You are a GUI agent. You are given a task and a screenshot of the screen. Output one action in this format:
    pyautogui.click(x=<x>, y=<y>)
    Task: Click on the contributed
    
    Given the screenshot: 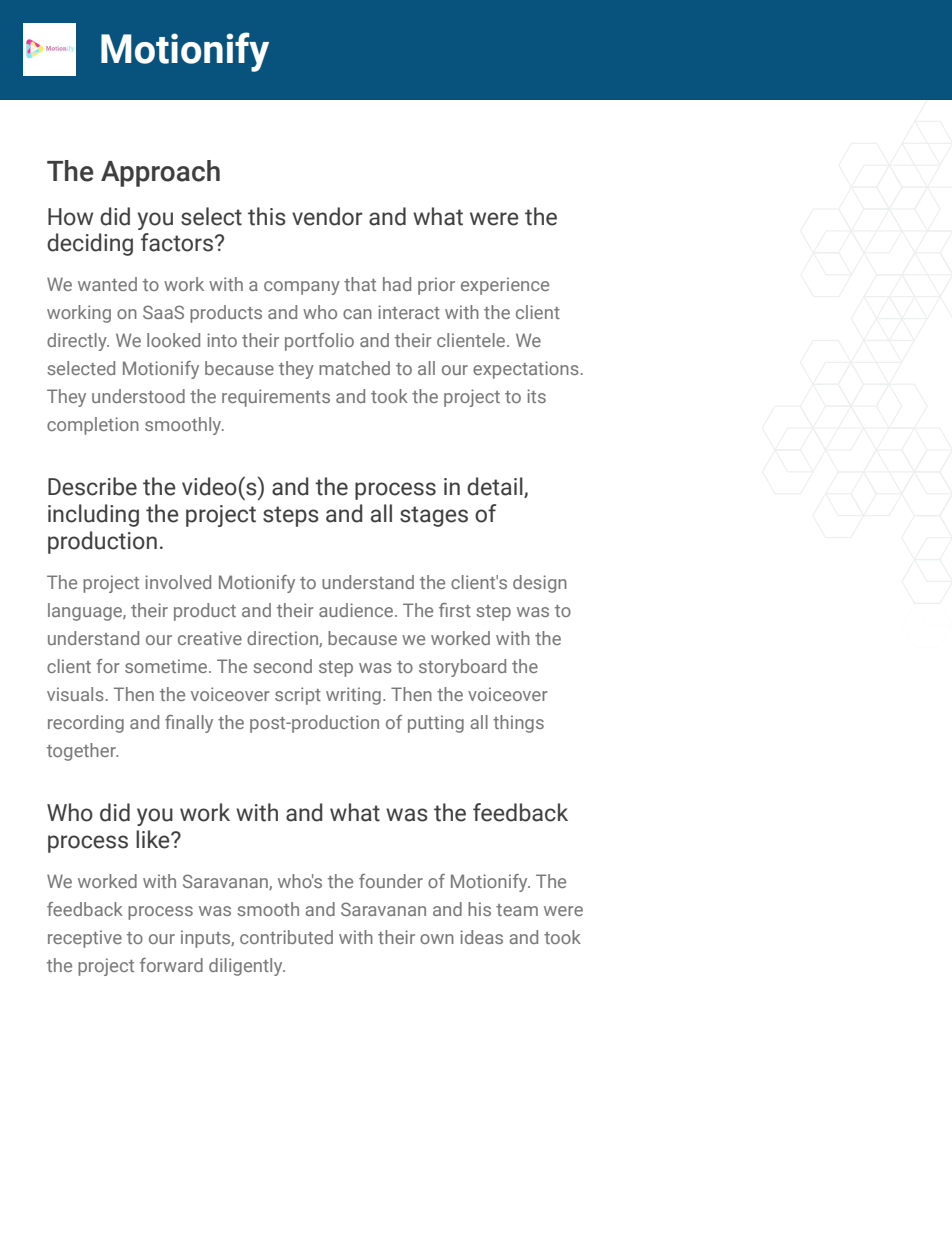 What is the action you would take?
    pyautogui.click(x=286, y=937)
